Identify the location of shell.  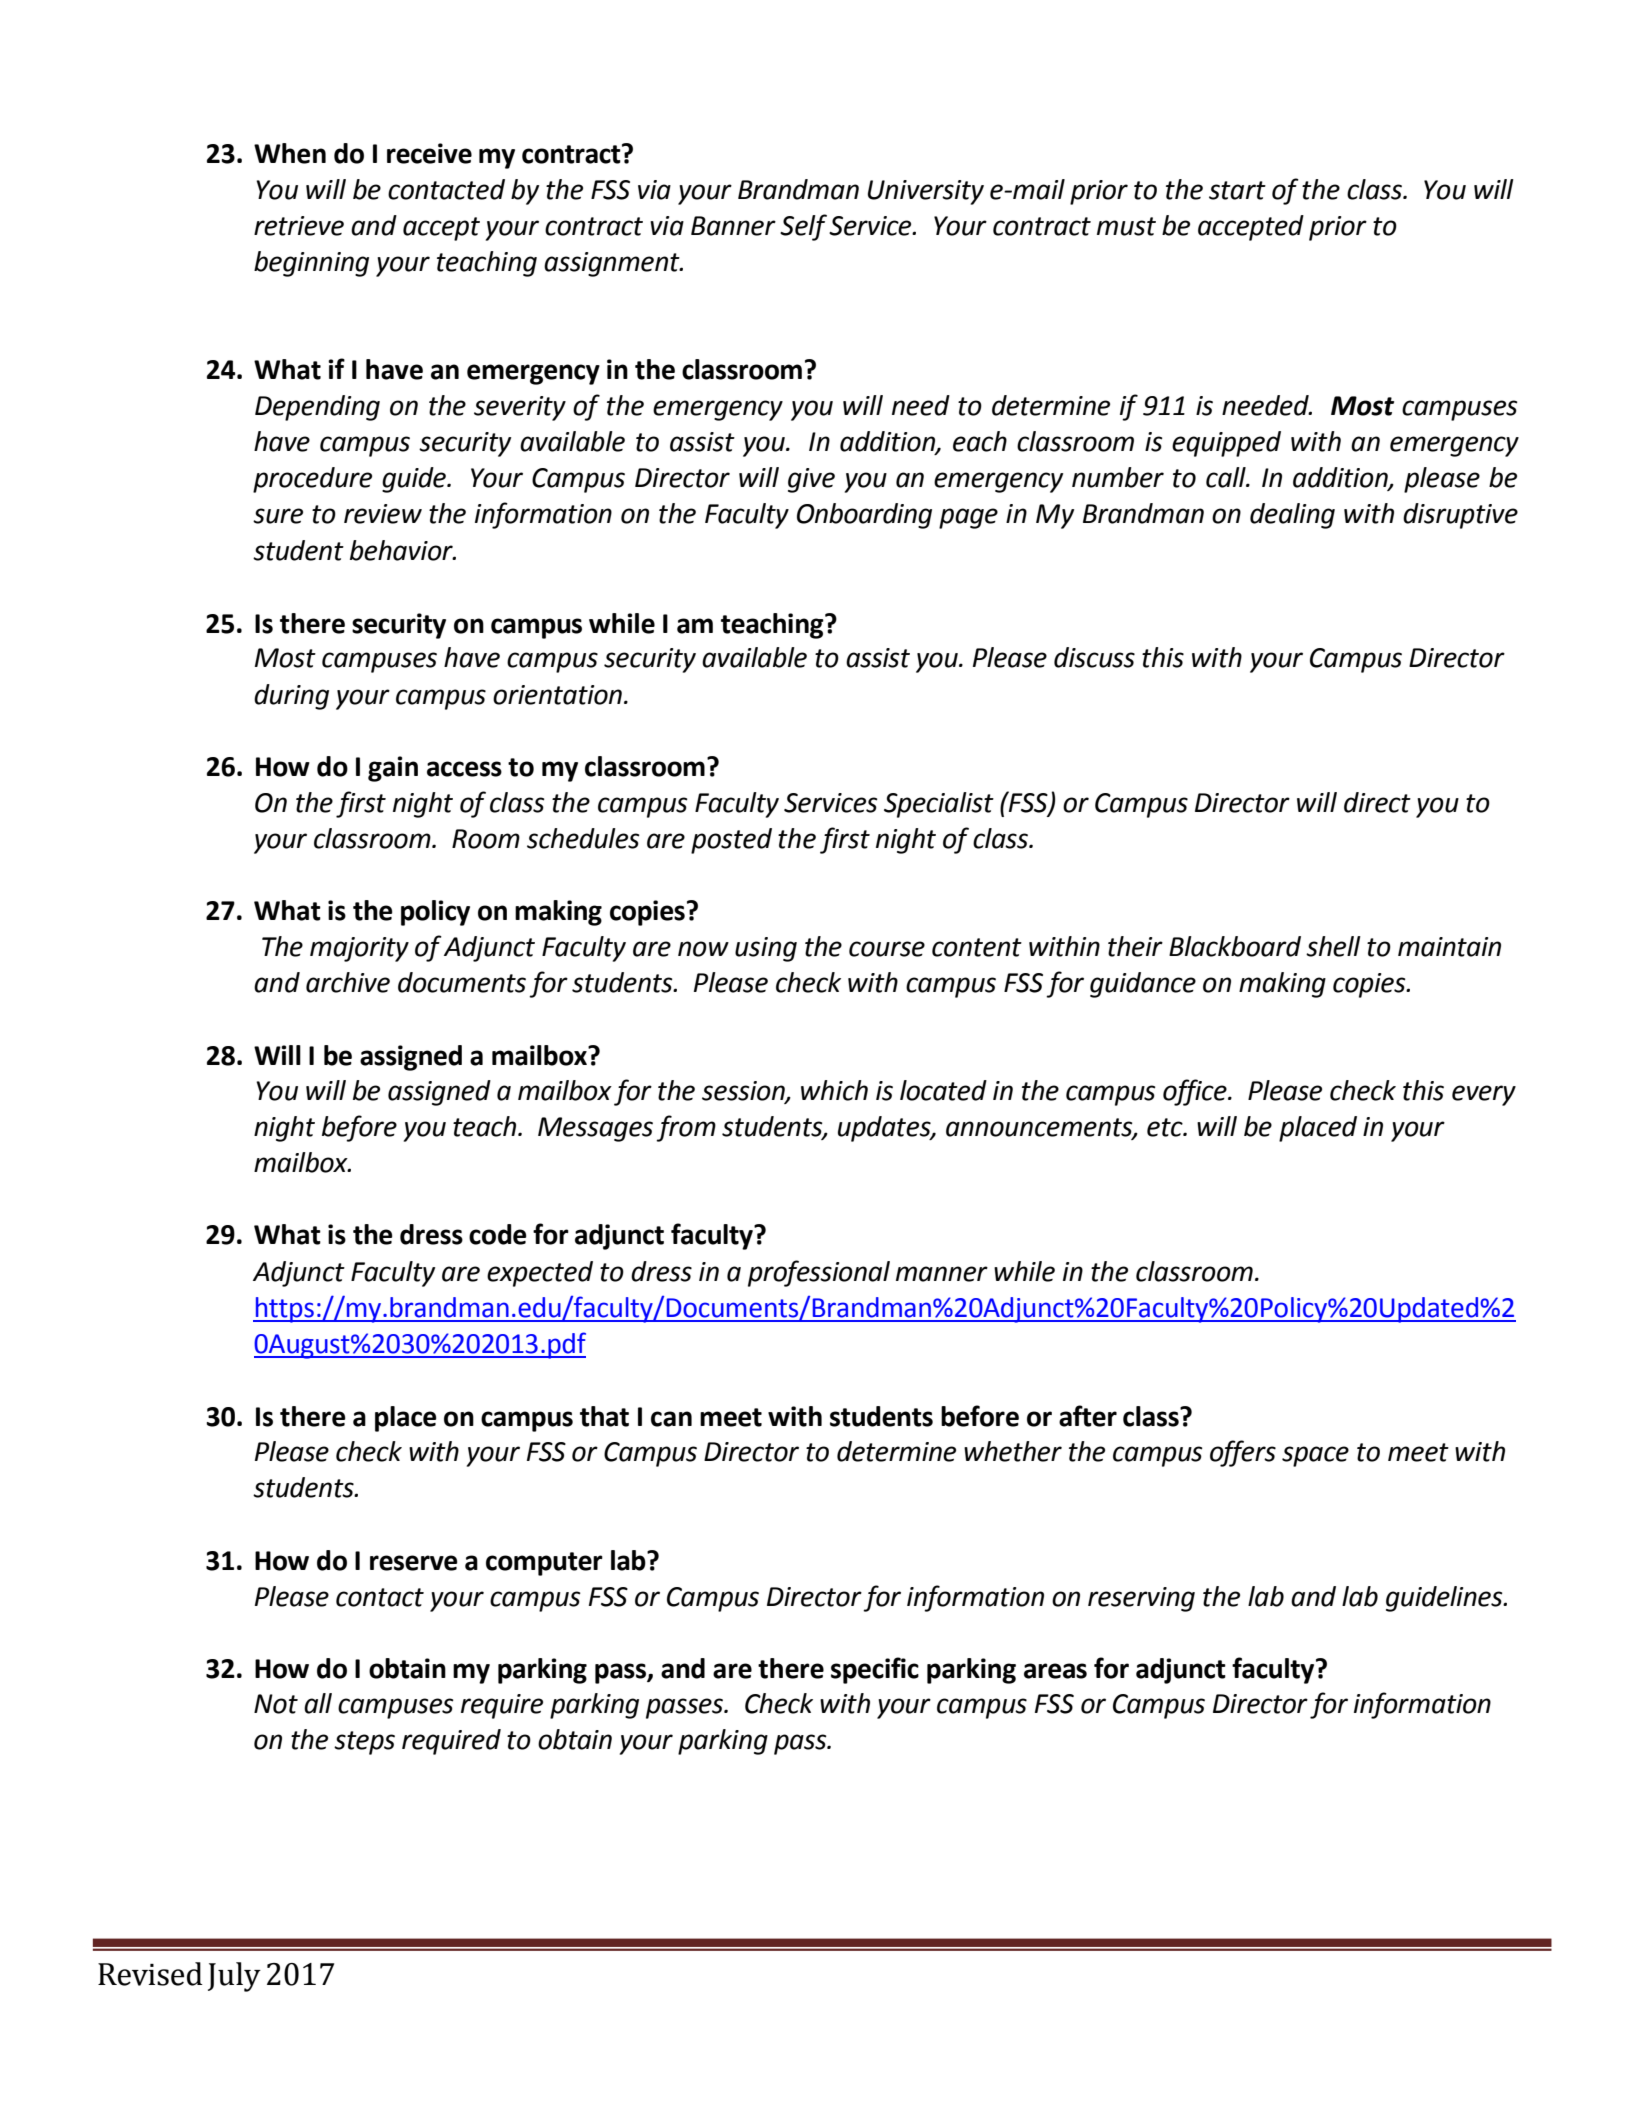
(1333, 946).
